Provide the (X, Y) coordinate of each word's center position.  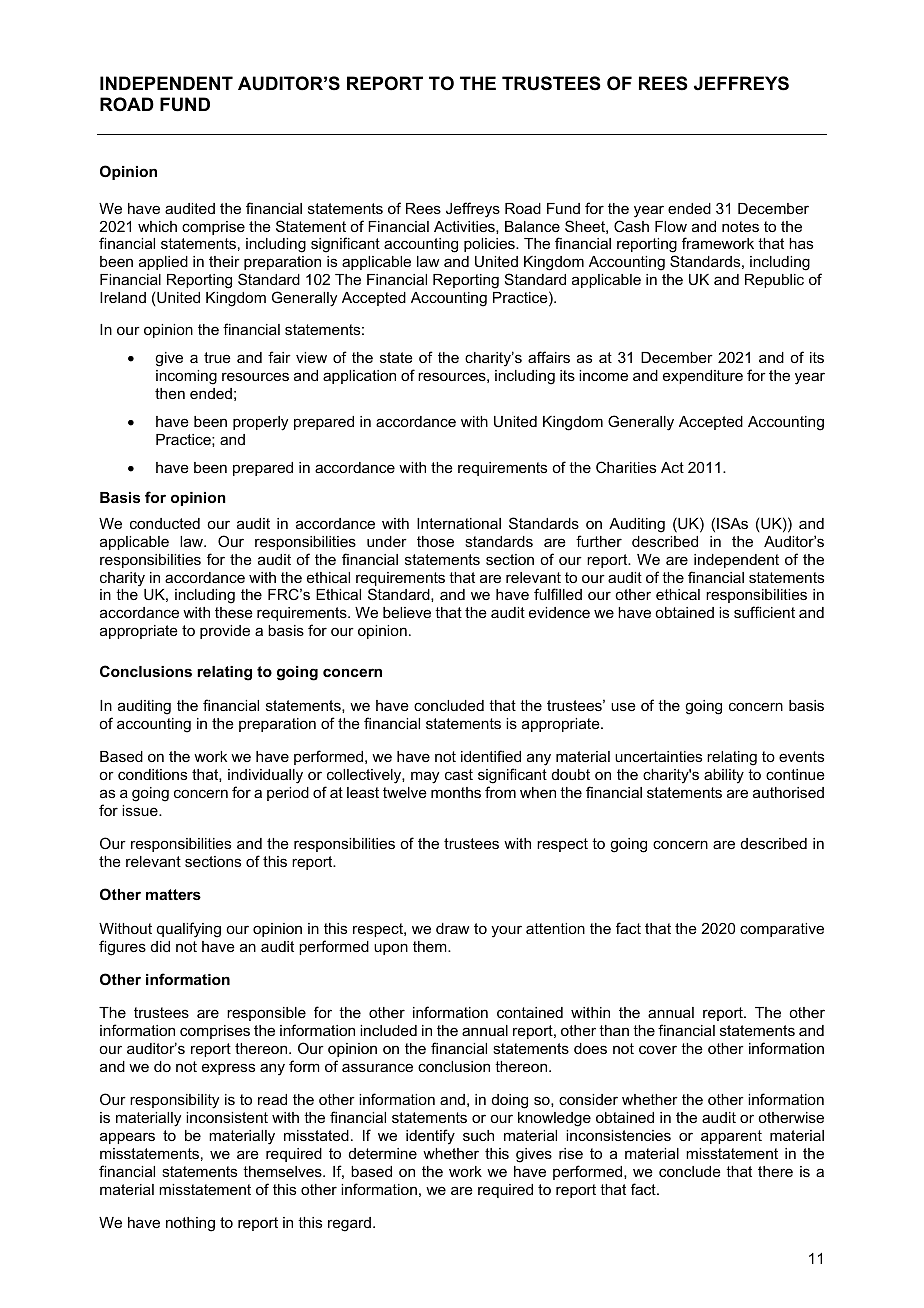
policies (490, 245)
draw (453, 928)
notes (740, 226)
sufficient (764, 612)
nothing (190, 1224)
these (234, 612)
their (224, 261)
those (435, 541)
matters (173, 894)
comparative (782, 930)
